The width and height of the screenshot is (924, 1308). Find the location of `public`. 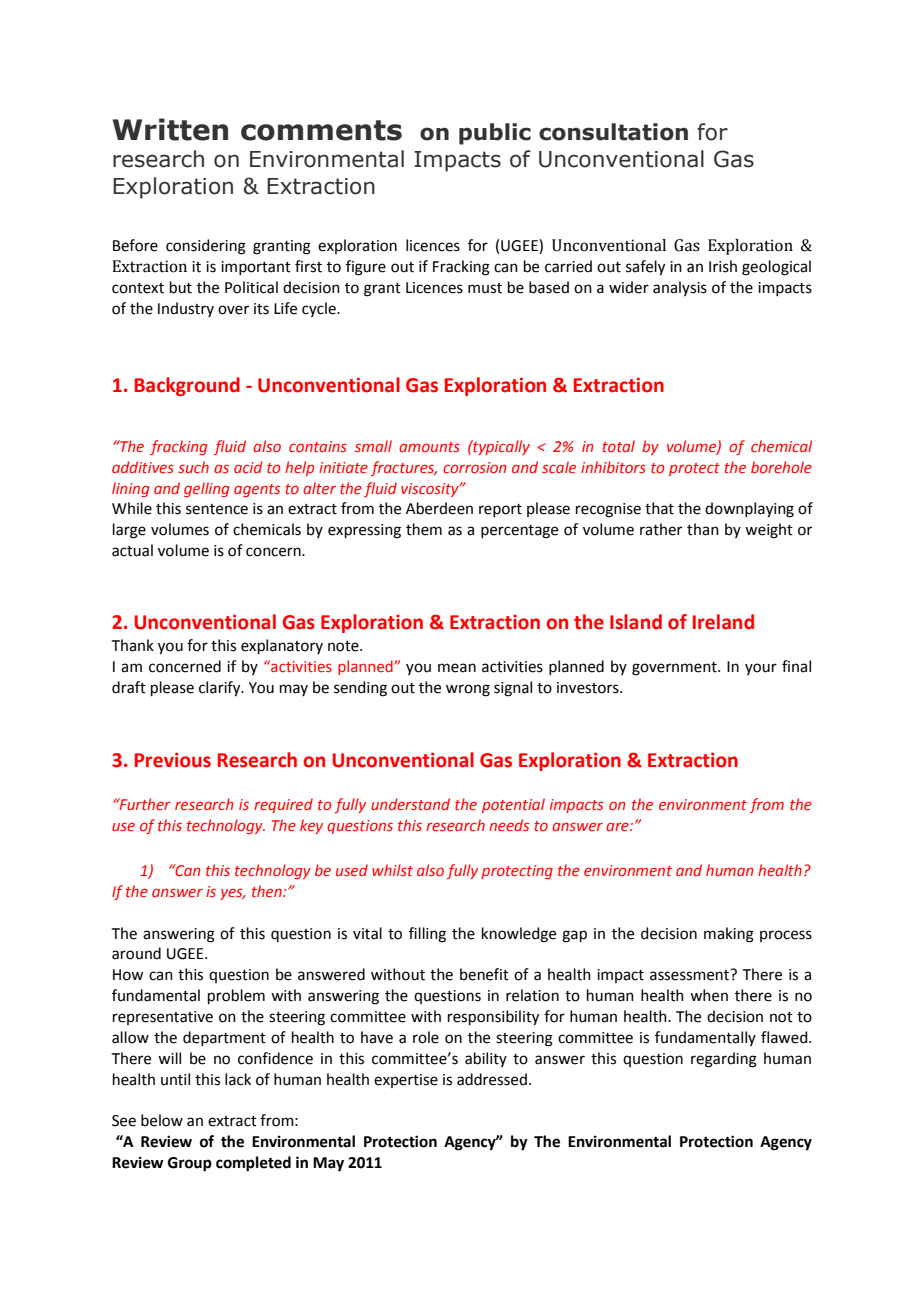

public is located at coordinates (495, 134).
